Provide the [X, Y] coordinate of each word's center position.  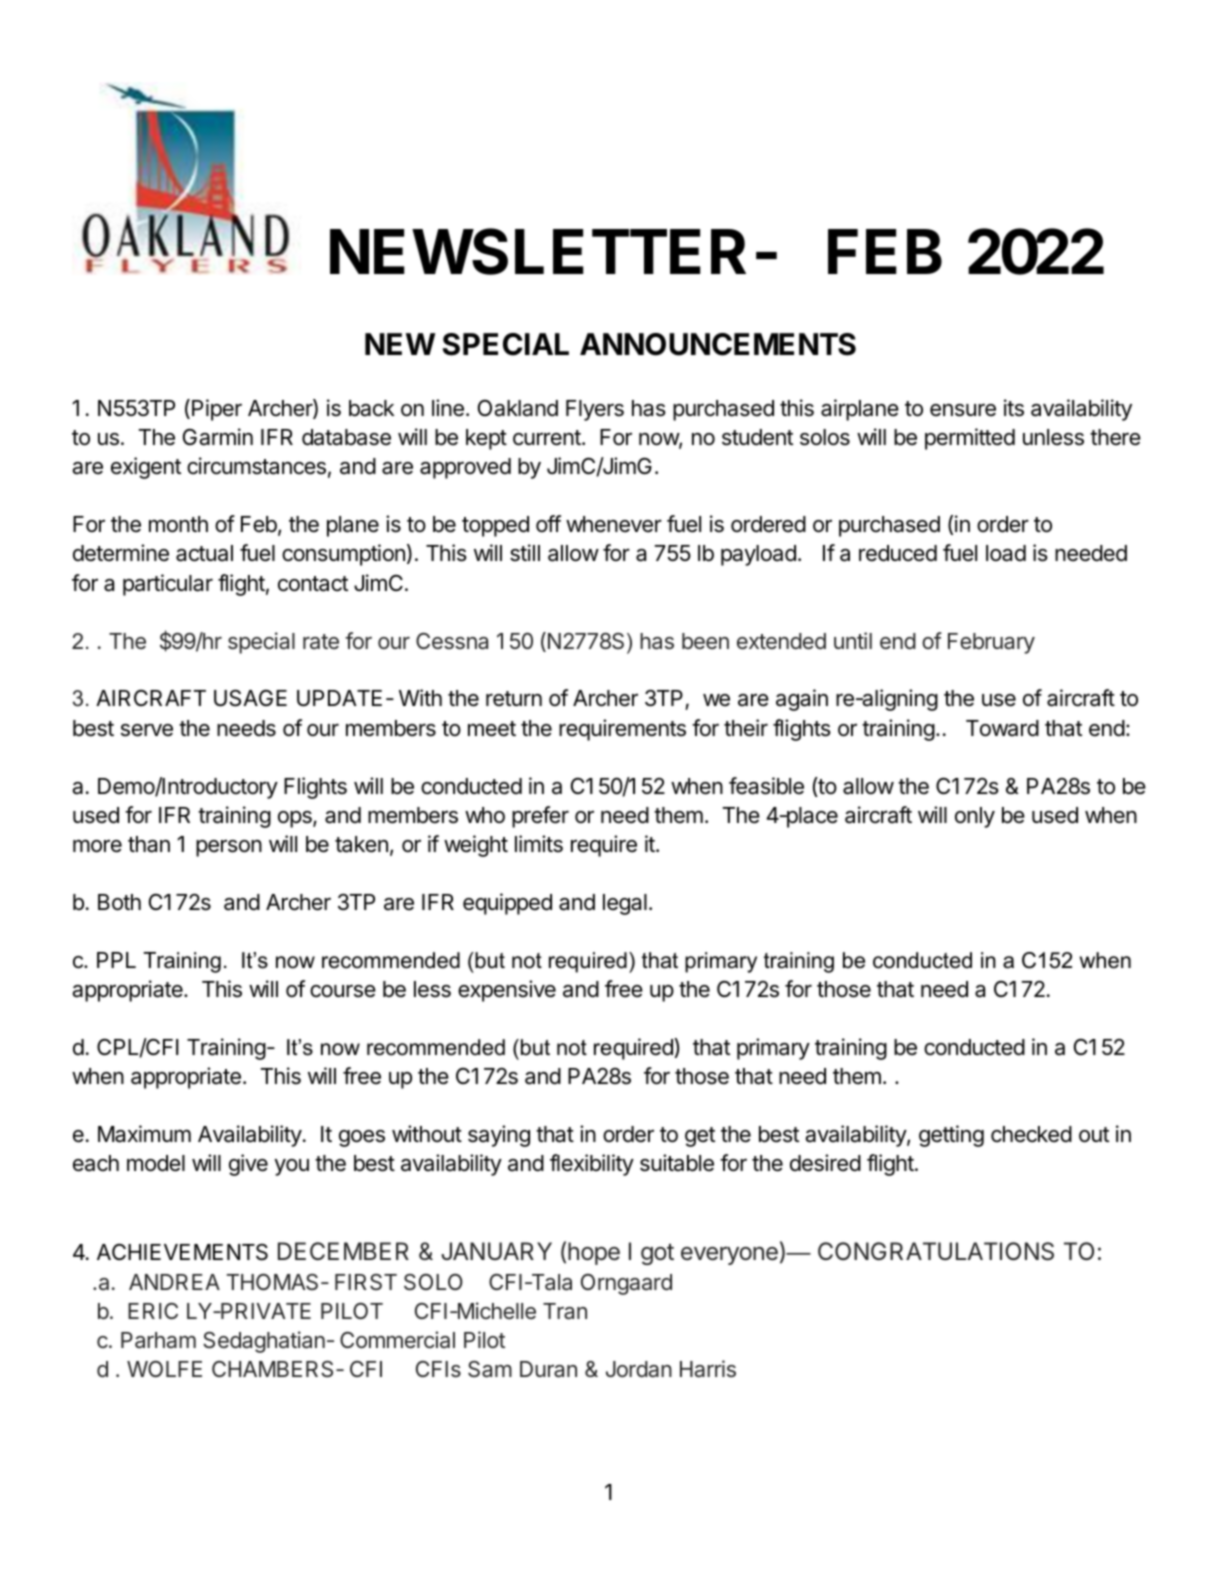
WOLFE [164, 1368]
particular [168, 585]
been [705, 641]
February [991, 643]
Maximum [144, 1134]
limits [539, 844]
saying [499, 1136]
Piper [217, 410]
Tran [565, 1311]
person [229, 848]
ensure [963, 410]
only [975, 817]
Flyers [595, 410]
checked [1031, 1134]
